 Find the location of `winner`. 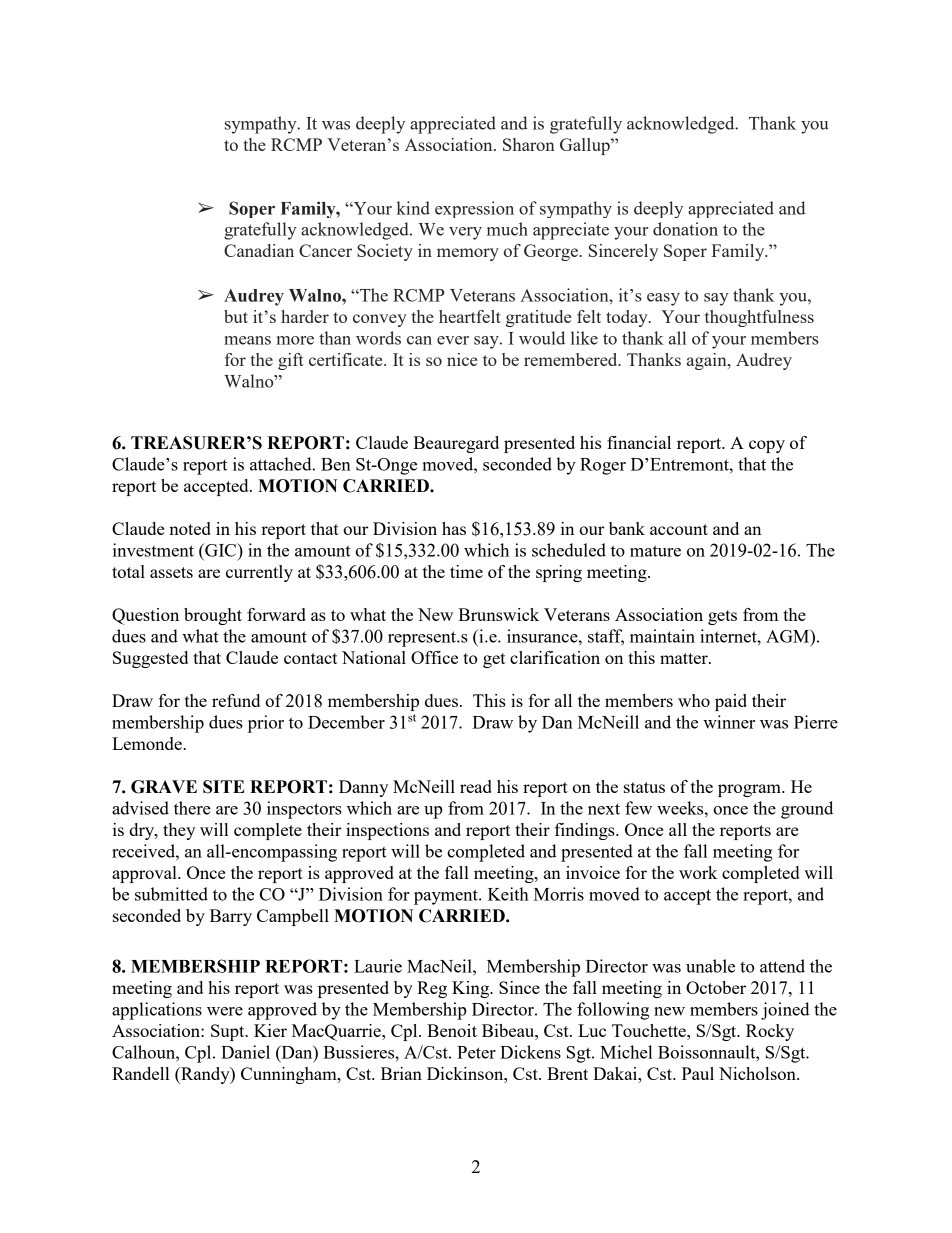

winner is located at coordinates (729, 722).
